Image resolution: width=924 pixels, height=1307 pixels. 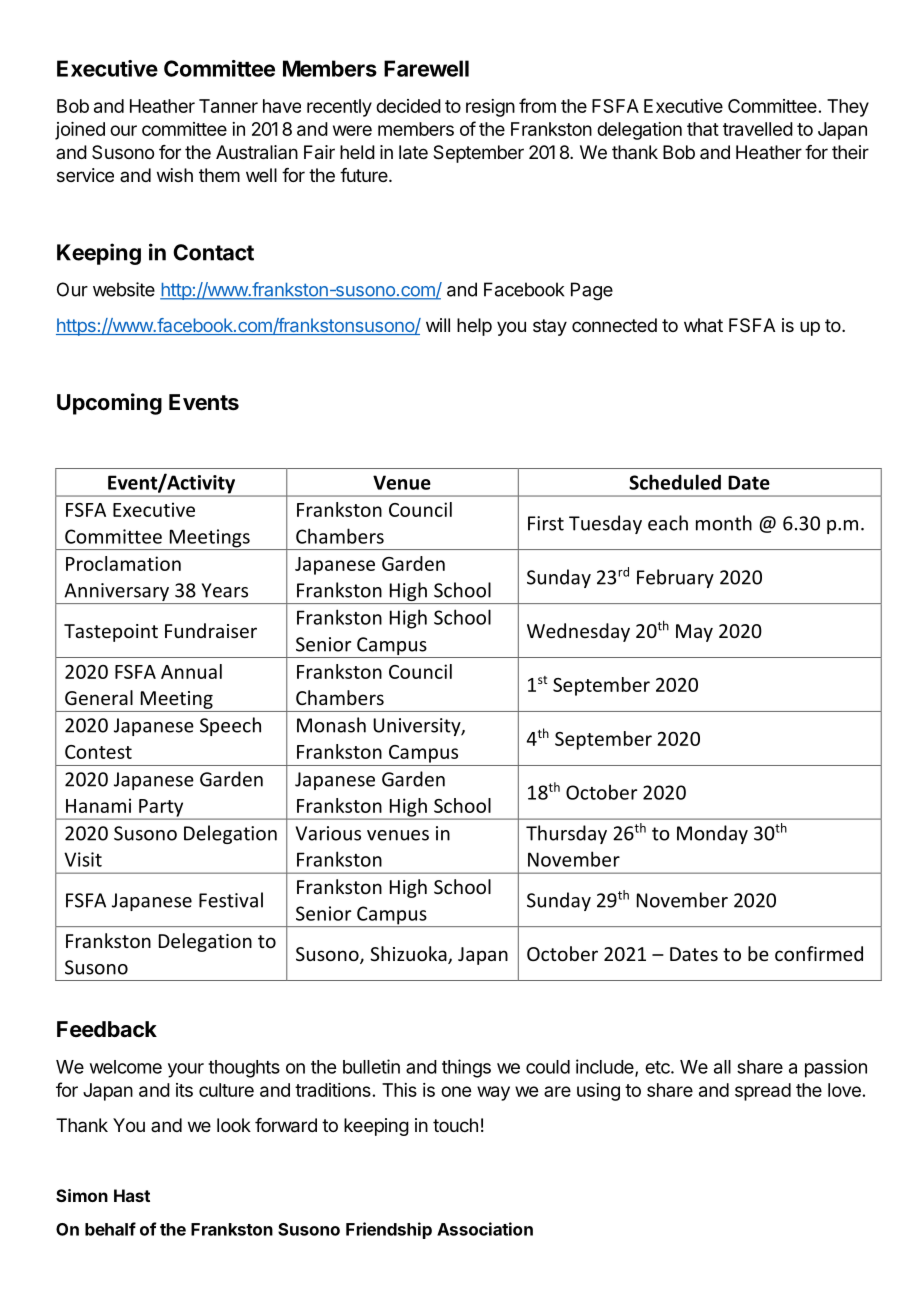 I want to click on Annual, so click(x=191, y=671).
